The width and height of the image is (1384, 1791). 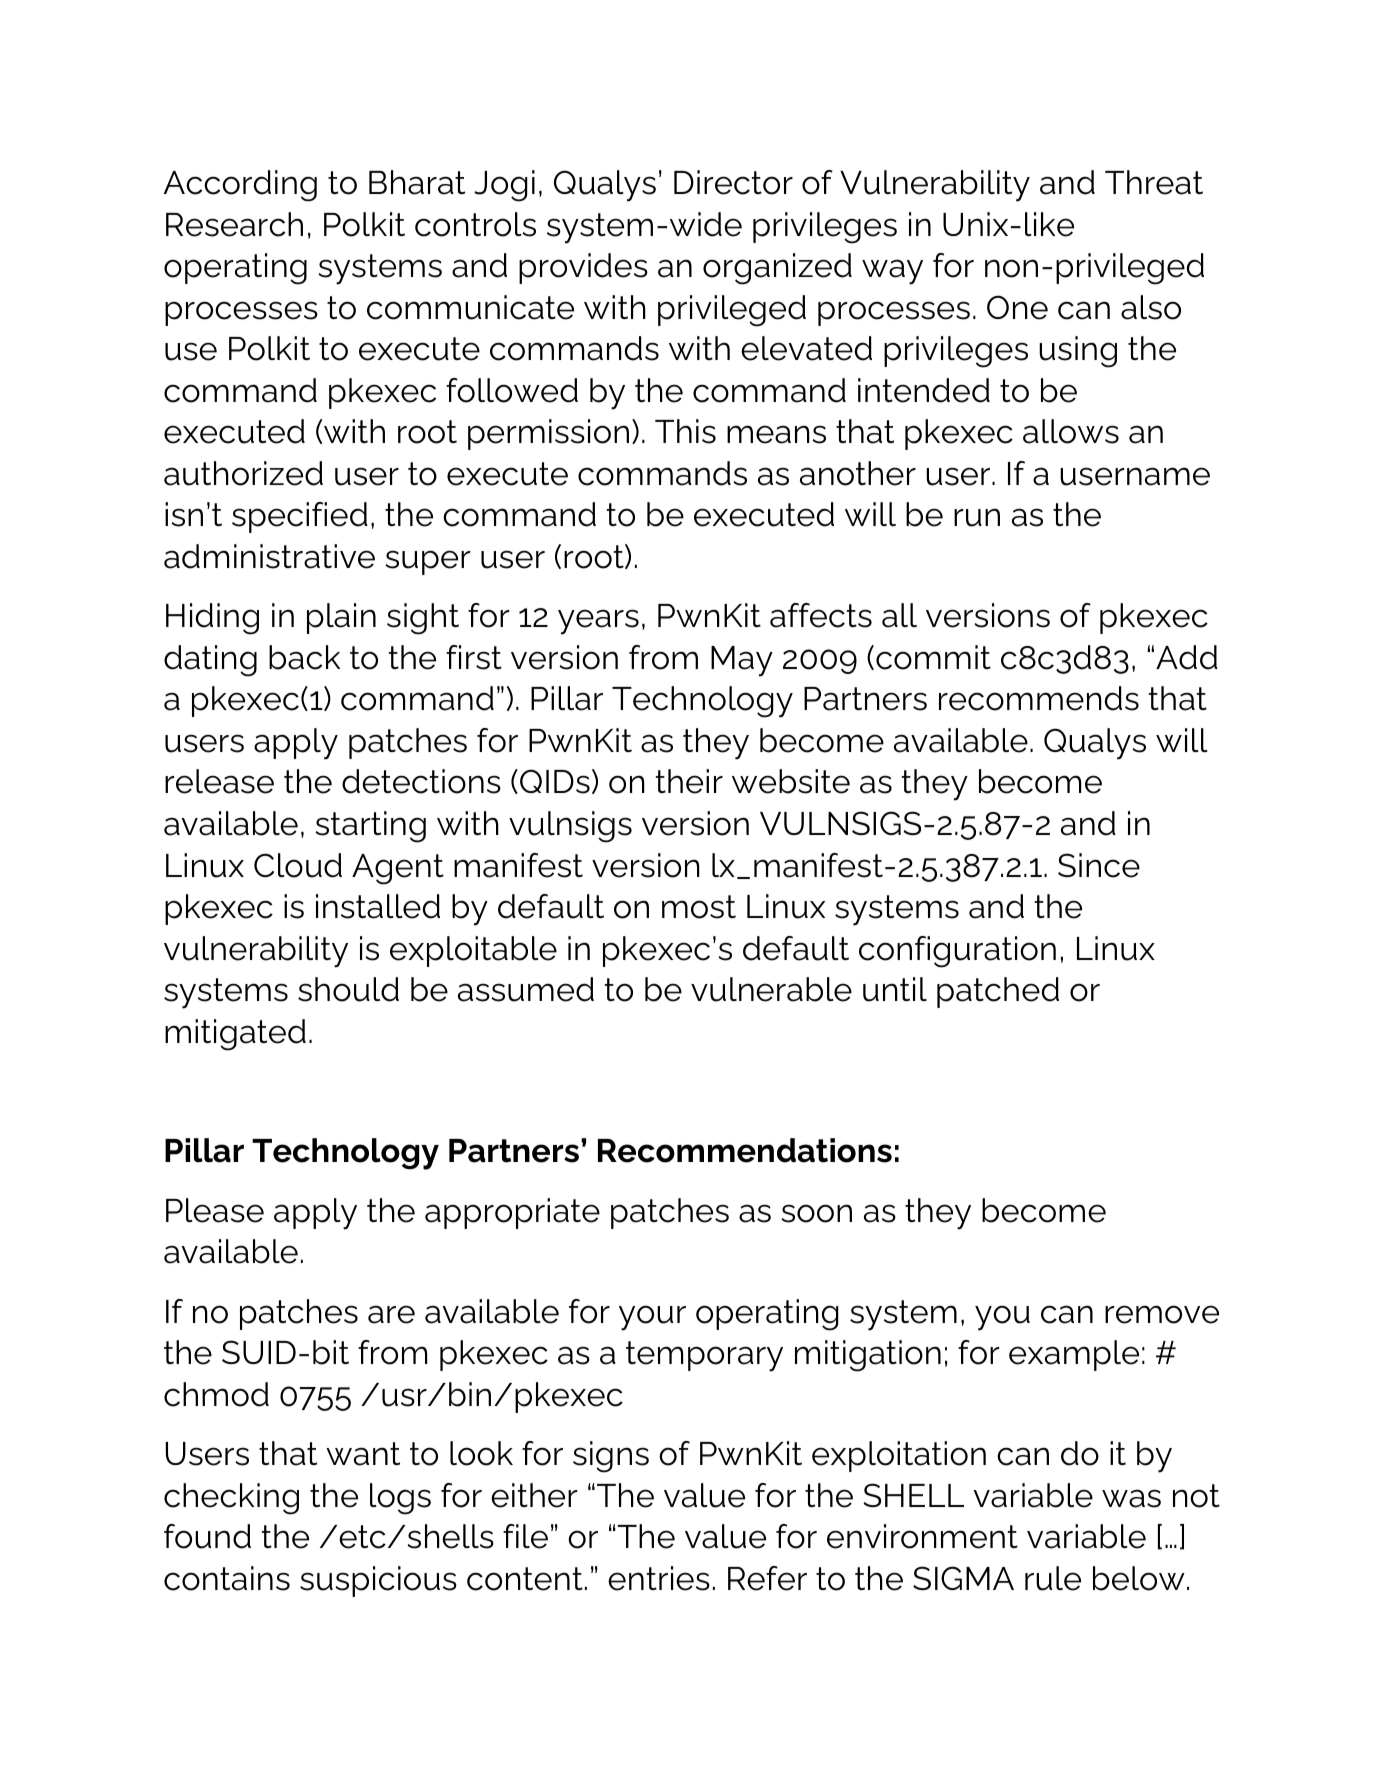 What do you see at coordinates (659, 1578) in the image?
I see `entries` at bounding box center [659, 1578].
